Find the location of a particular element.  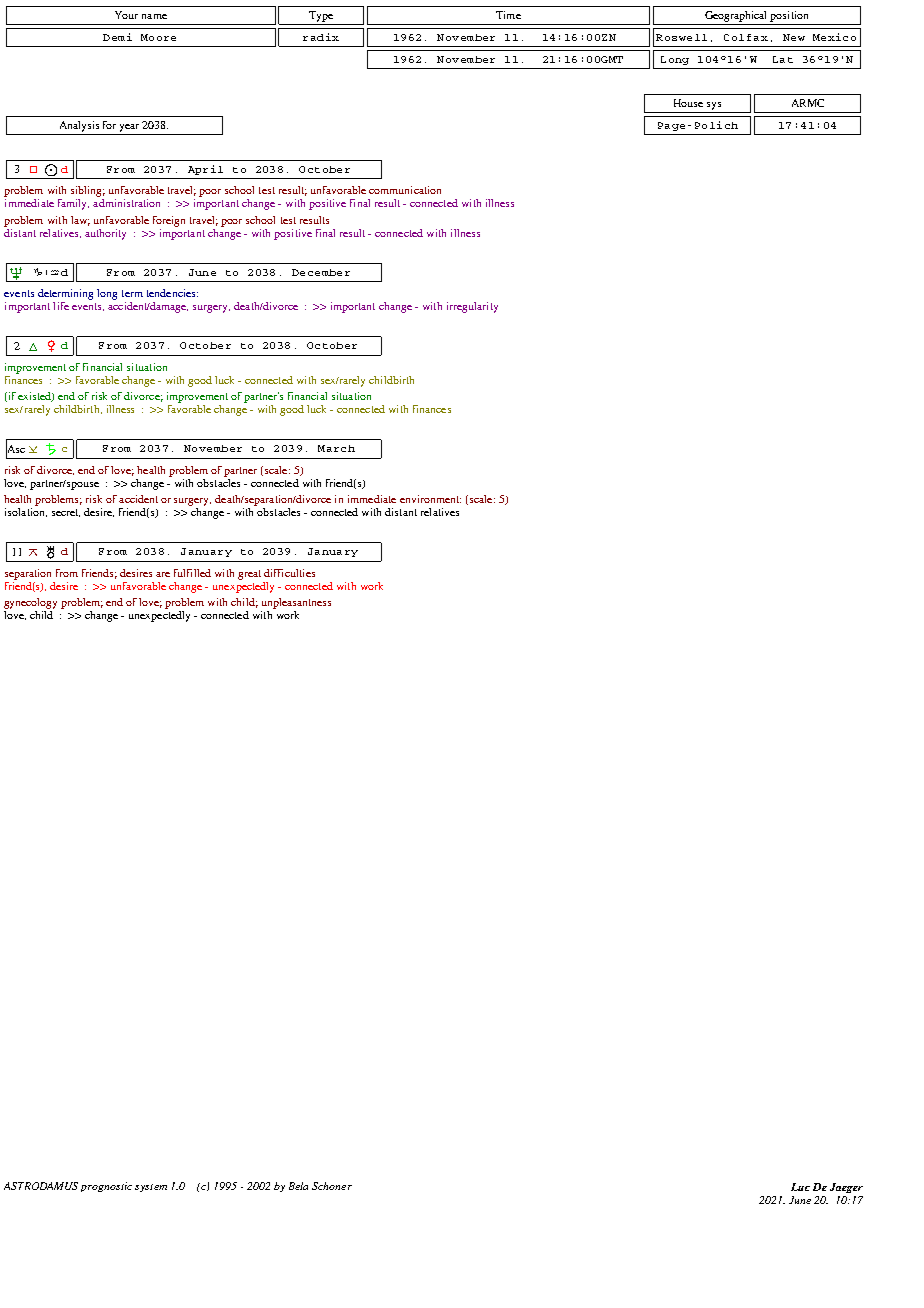

Bela is located at coordinates (298, 1186).
